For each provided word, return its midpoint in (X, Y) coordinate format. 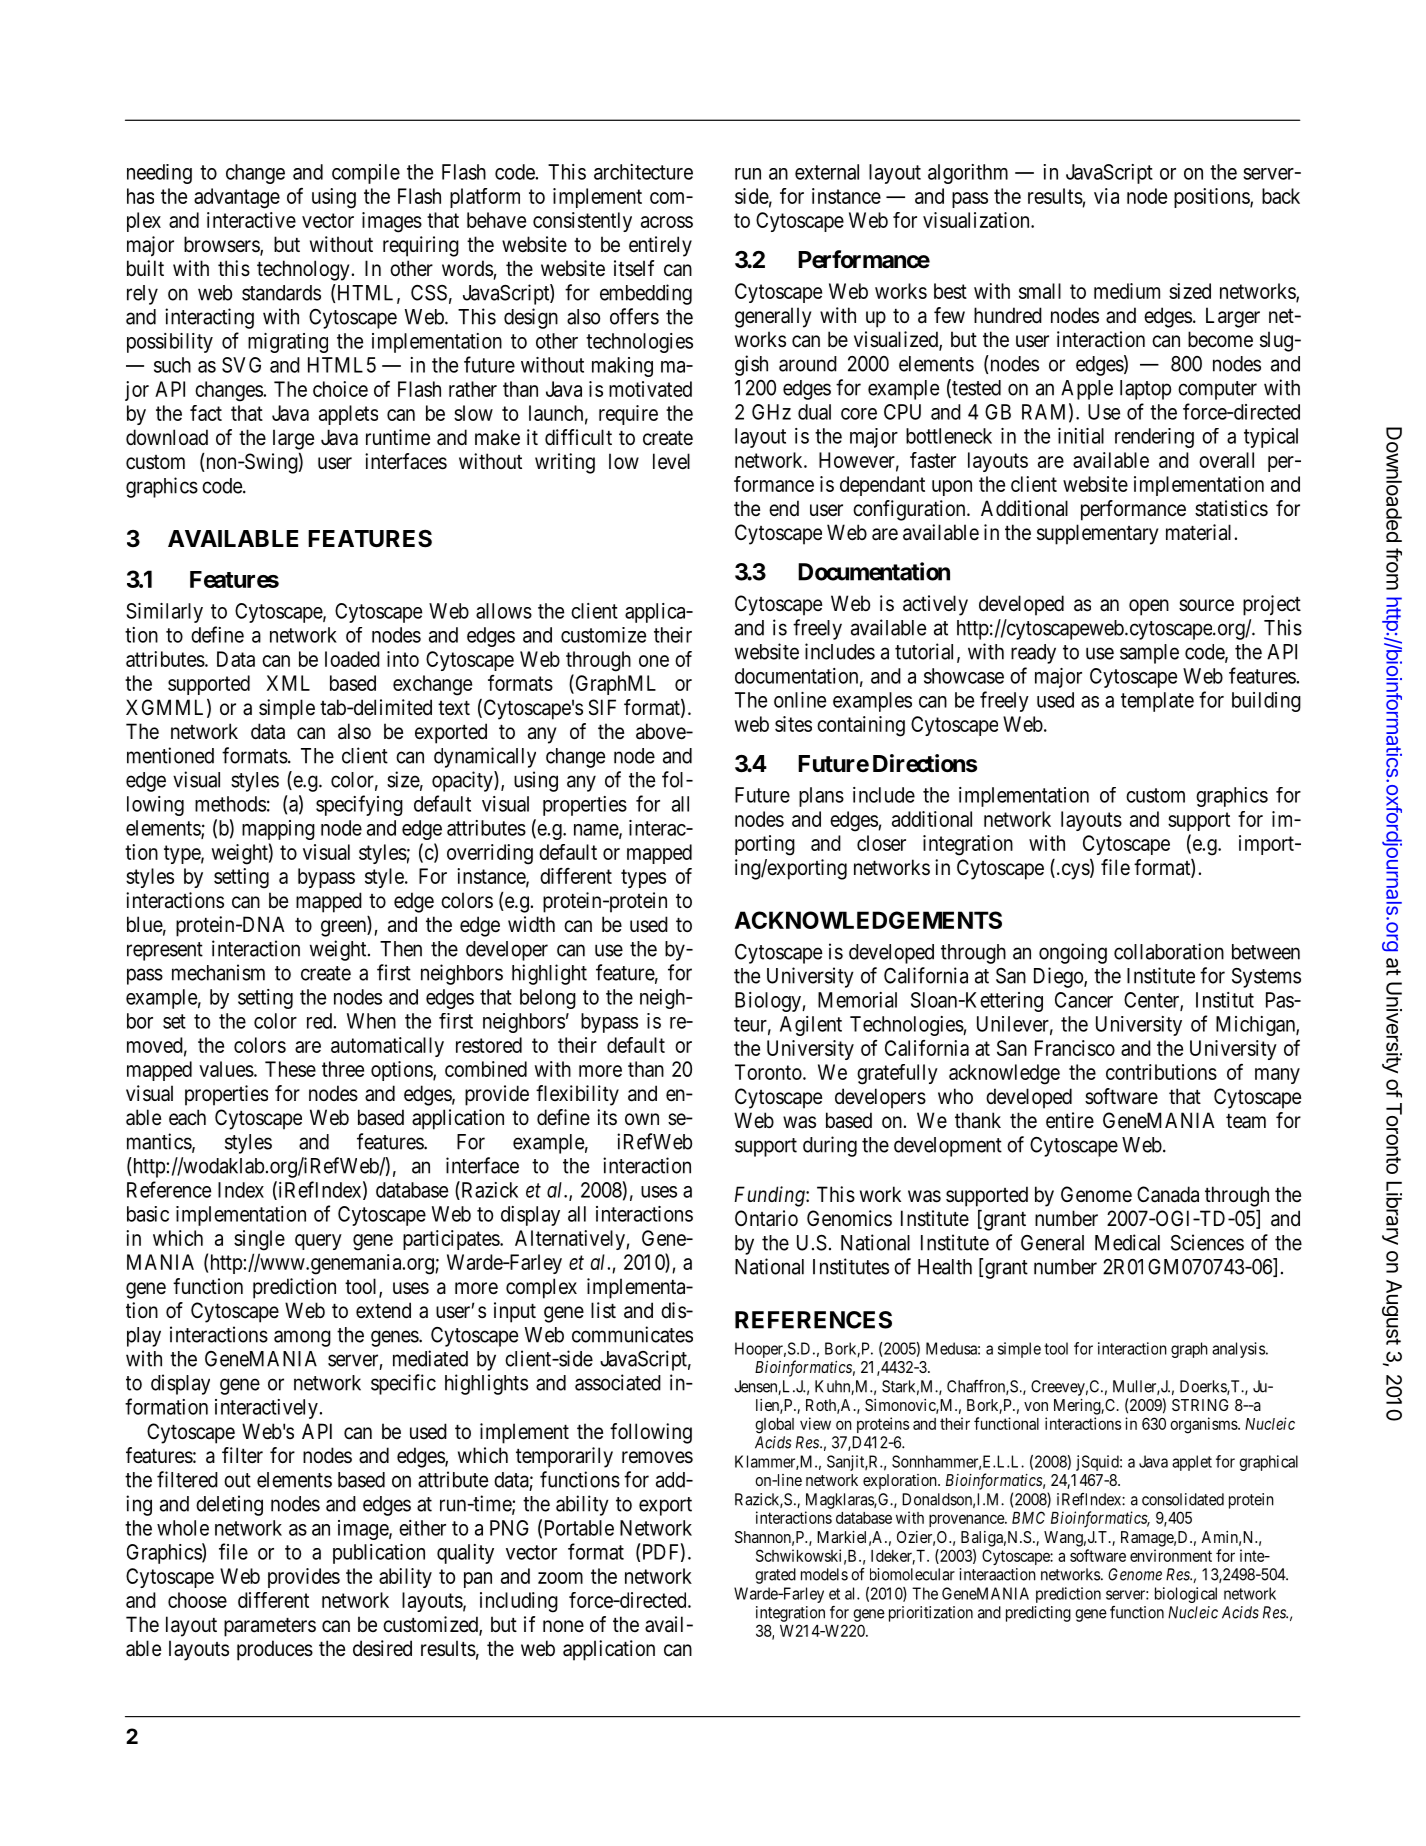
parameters (270, 1627)
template (1157, 702)
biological (1186, 1595)
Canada (1168, 1194)
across (667, 222)
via (1106, 196)
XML (288, 683)
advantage (237, 198)
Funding (770, 1196)
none (563, 1626)
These (290, 1069)
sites (793, 724)
